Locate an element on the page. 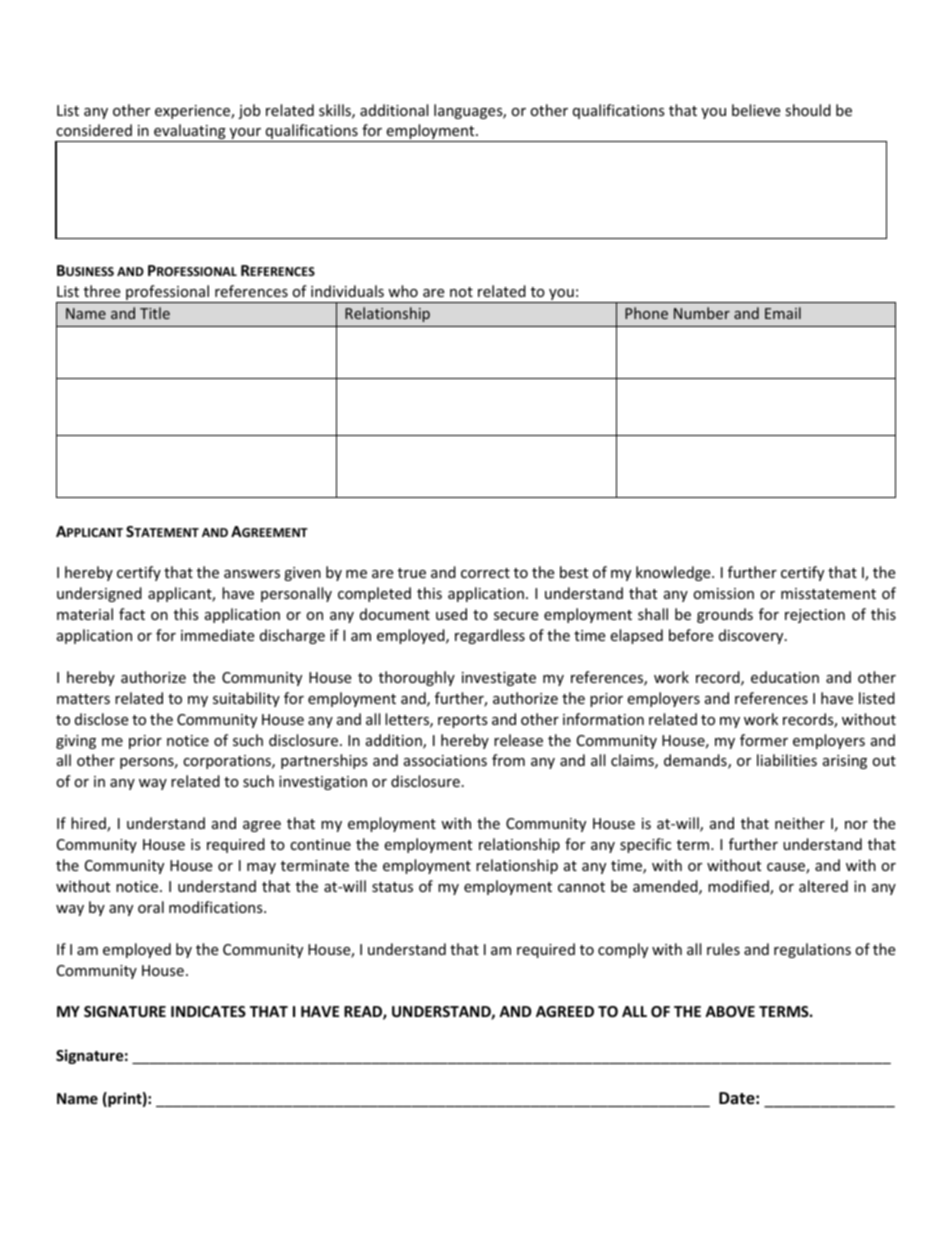 This page has width=952, height=1233. evaluating is located at coordinates (190, 133).
